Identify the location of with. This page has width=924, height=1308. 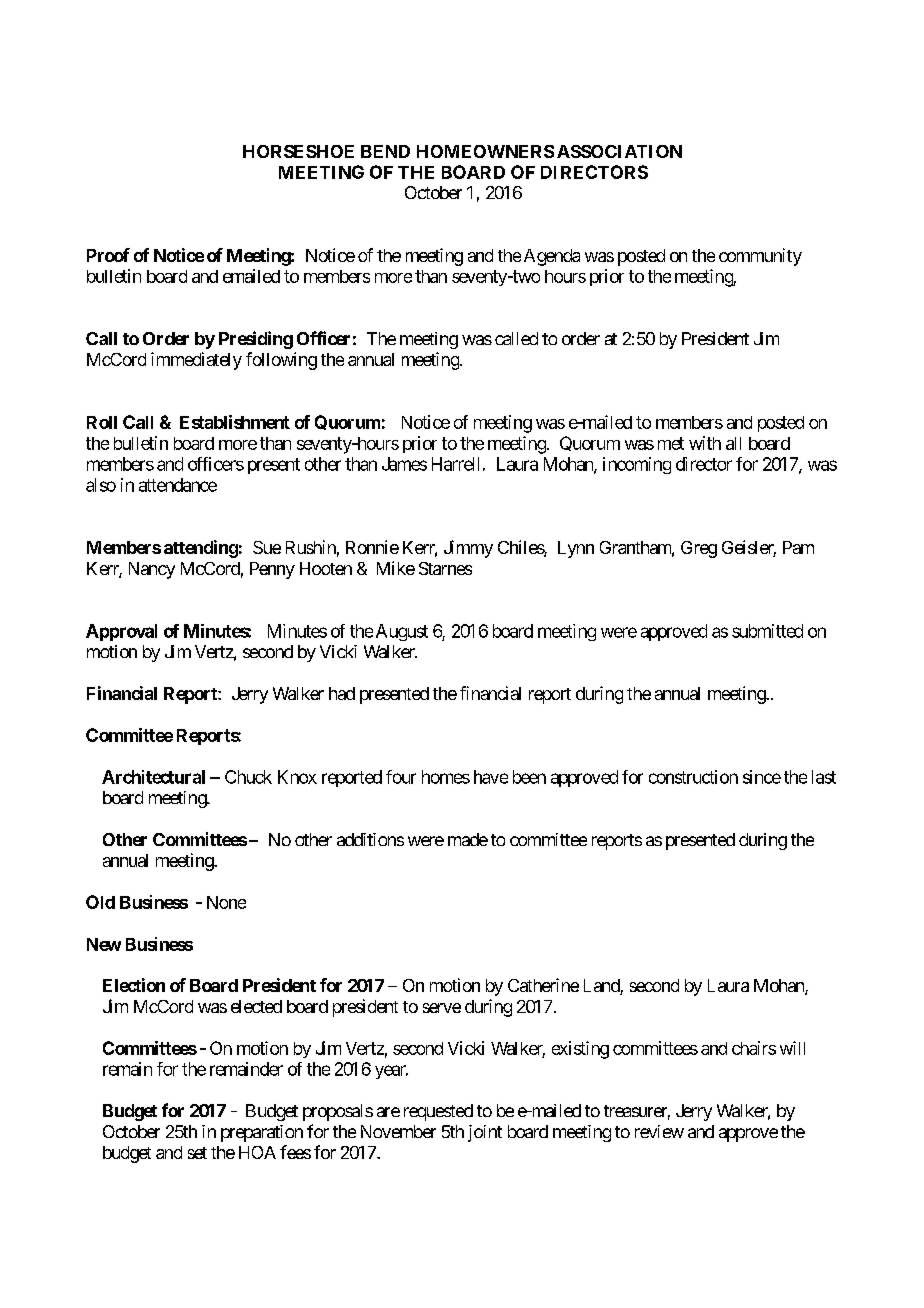
(705, 443).
